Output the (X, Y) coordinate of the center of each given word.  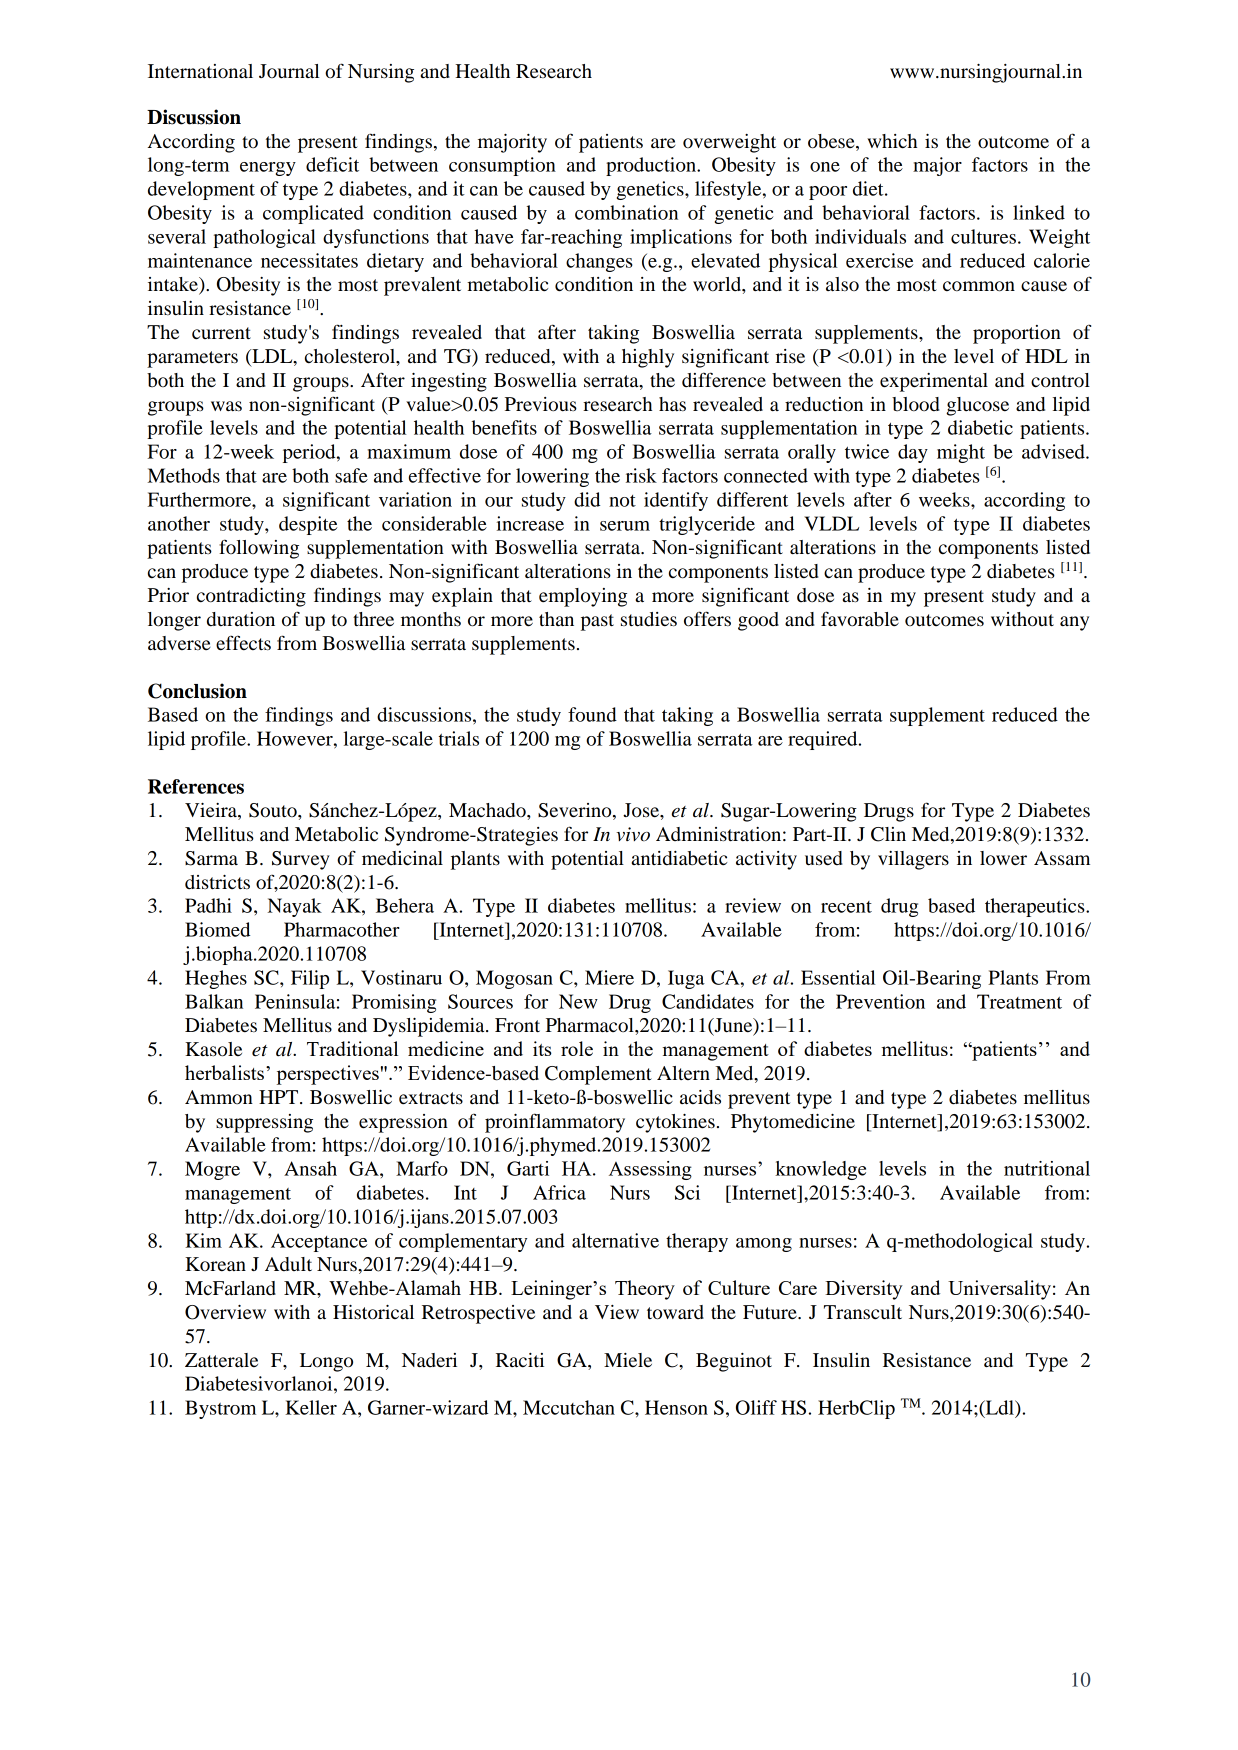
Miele (628, 1360)
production (652, 166)
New (578, 1001)
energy (268, 169)
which (892, 141)
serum (625, 526)
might (961, 453)
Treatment (1019, 1001)
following (259, 549)
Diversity (864, 1290)
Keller (311, 1407)
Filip (310, 979)
